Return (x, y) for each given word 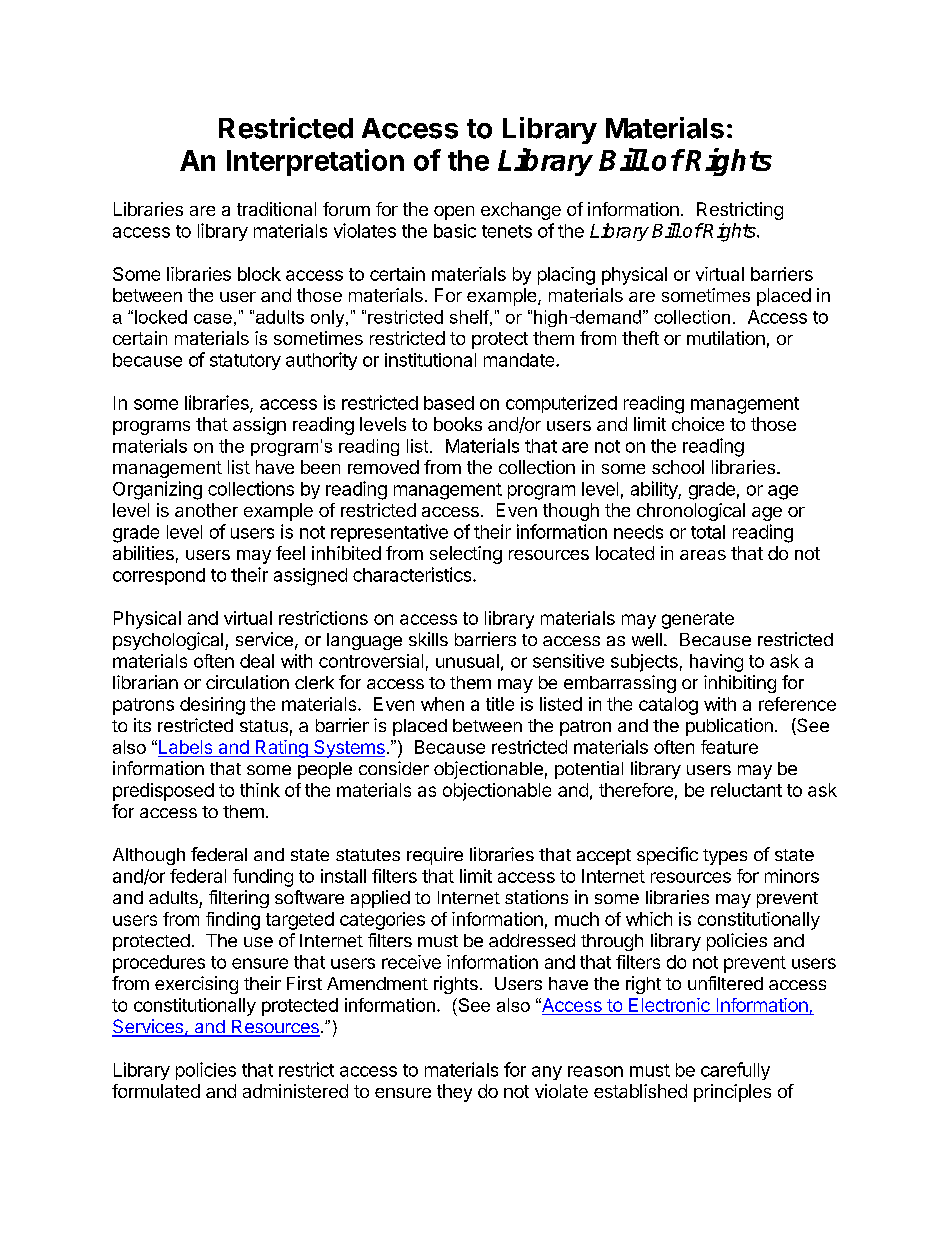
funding (263, 878)
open (454, 213)
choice (698, 424)
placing (566, 276)
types (725, 857)
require (435, 856)
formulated (156, 1091)
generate (698, 620)
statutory (245, 362)
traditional (276, 209)
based (449, 403)
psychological (168, 641)
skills (428, 639)
